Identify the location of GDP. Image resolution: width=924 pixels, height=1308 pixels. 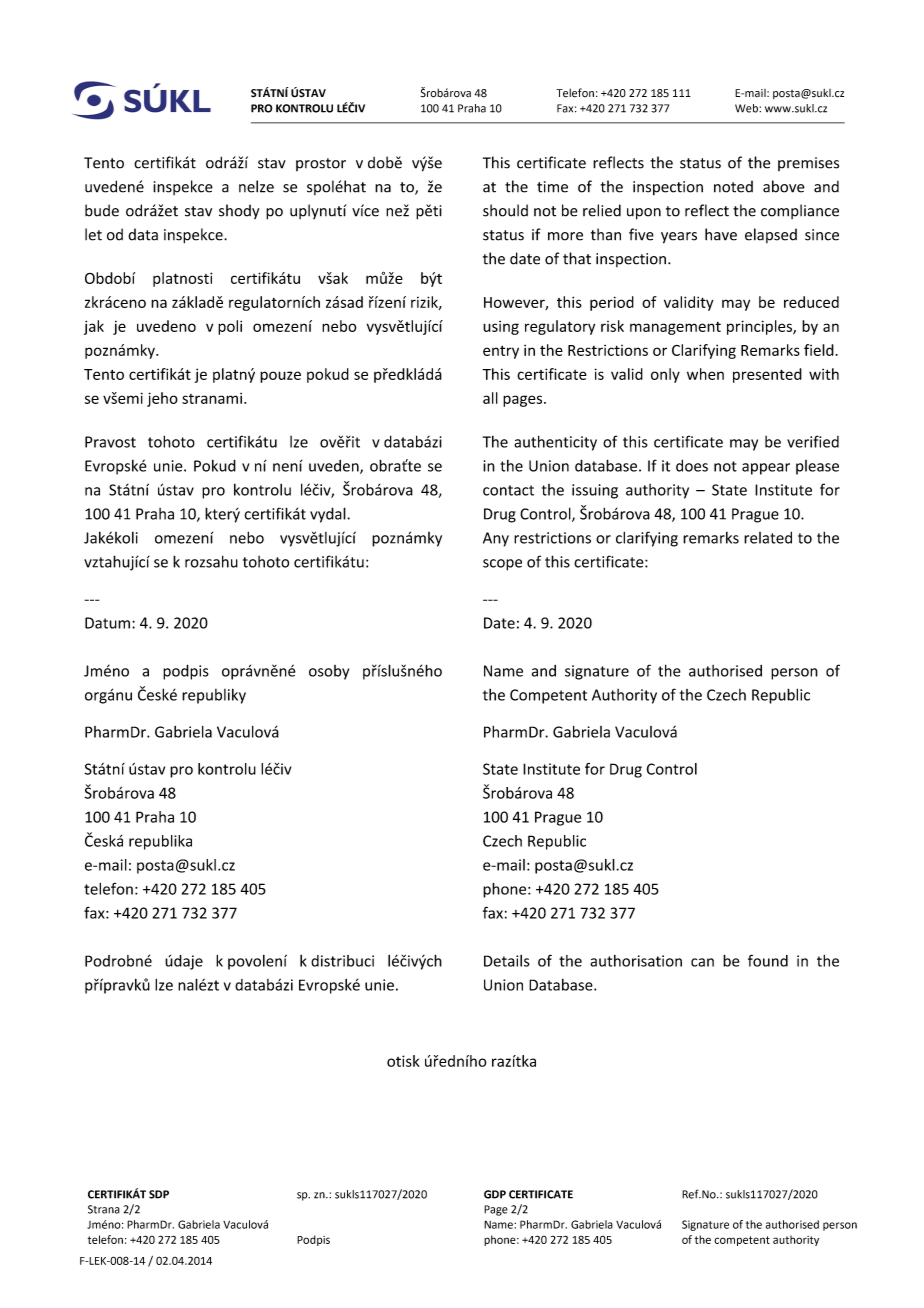
(495, 1194).
